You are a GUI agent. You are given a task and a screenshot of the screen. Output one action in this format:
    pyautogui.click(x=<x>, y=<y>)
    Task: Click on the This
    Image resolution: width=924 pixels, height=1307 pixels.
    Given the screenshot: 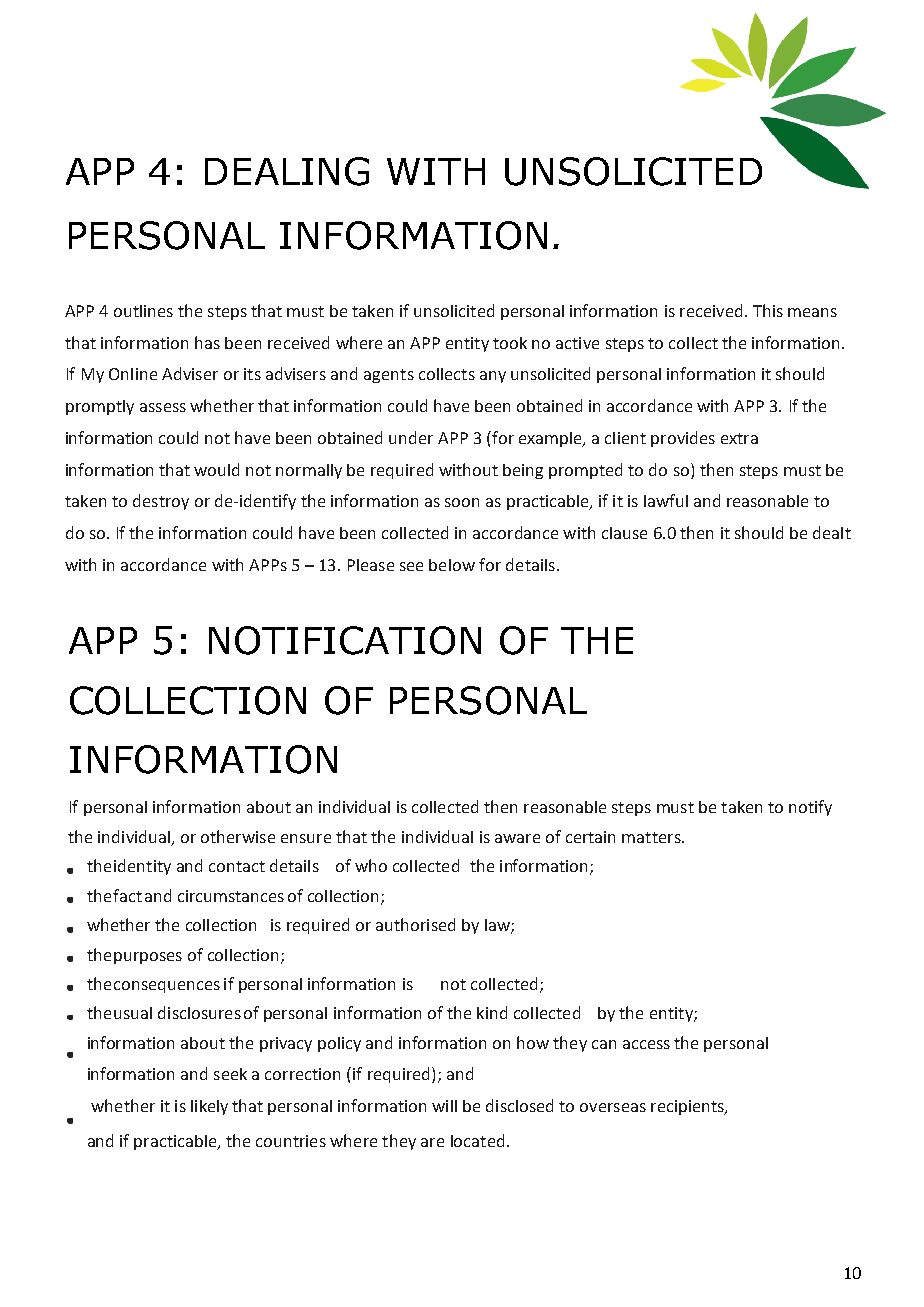 What is the action you would take?
    pyautogui.click(x=768, y=310)
